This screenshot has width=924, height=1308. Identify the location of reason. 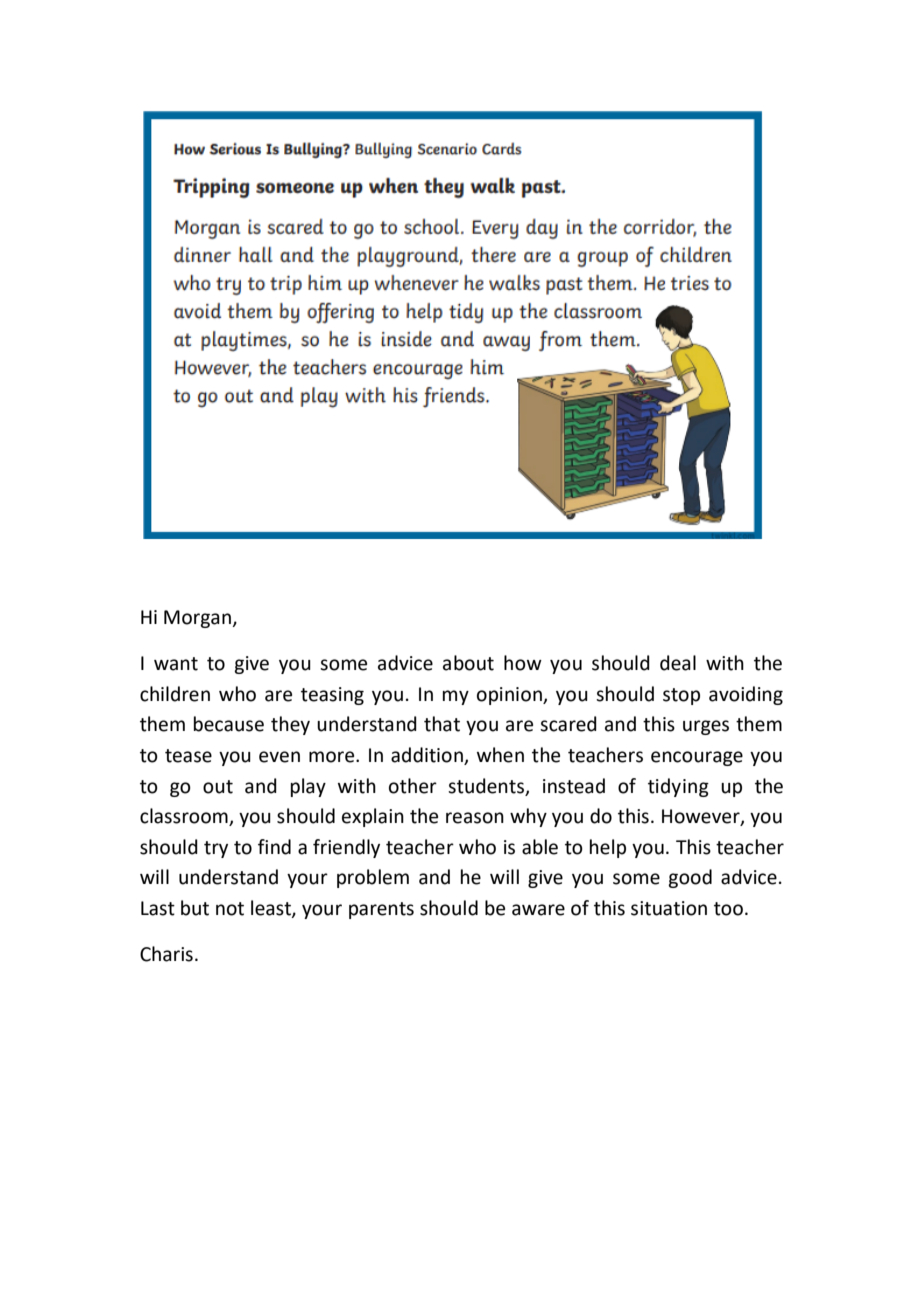
(475, 818).
